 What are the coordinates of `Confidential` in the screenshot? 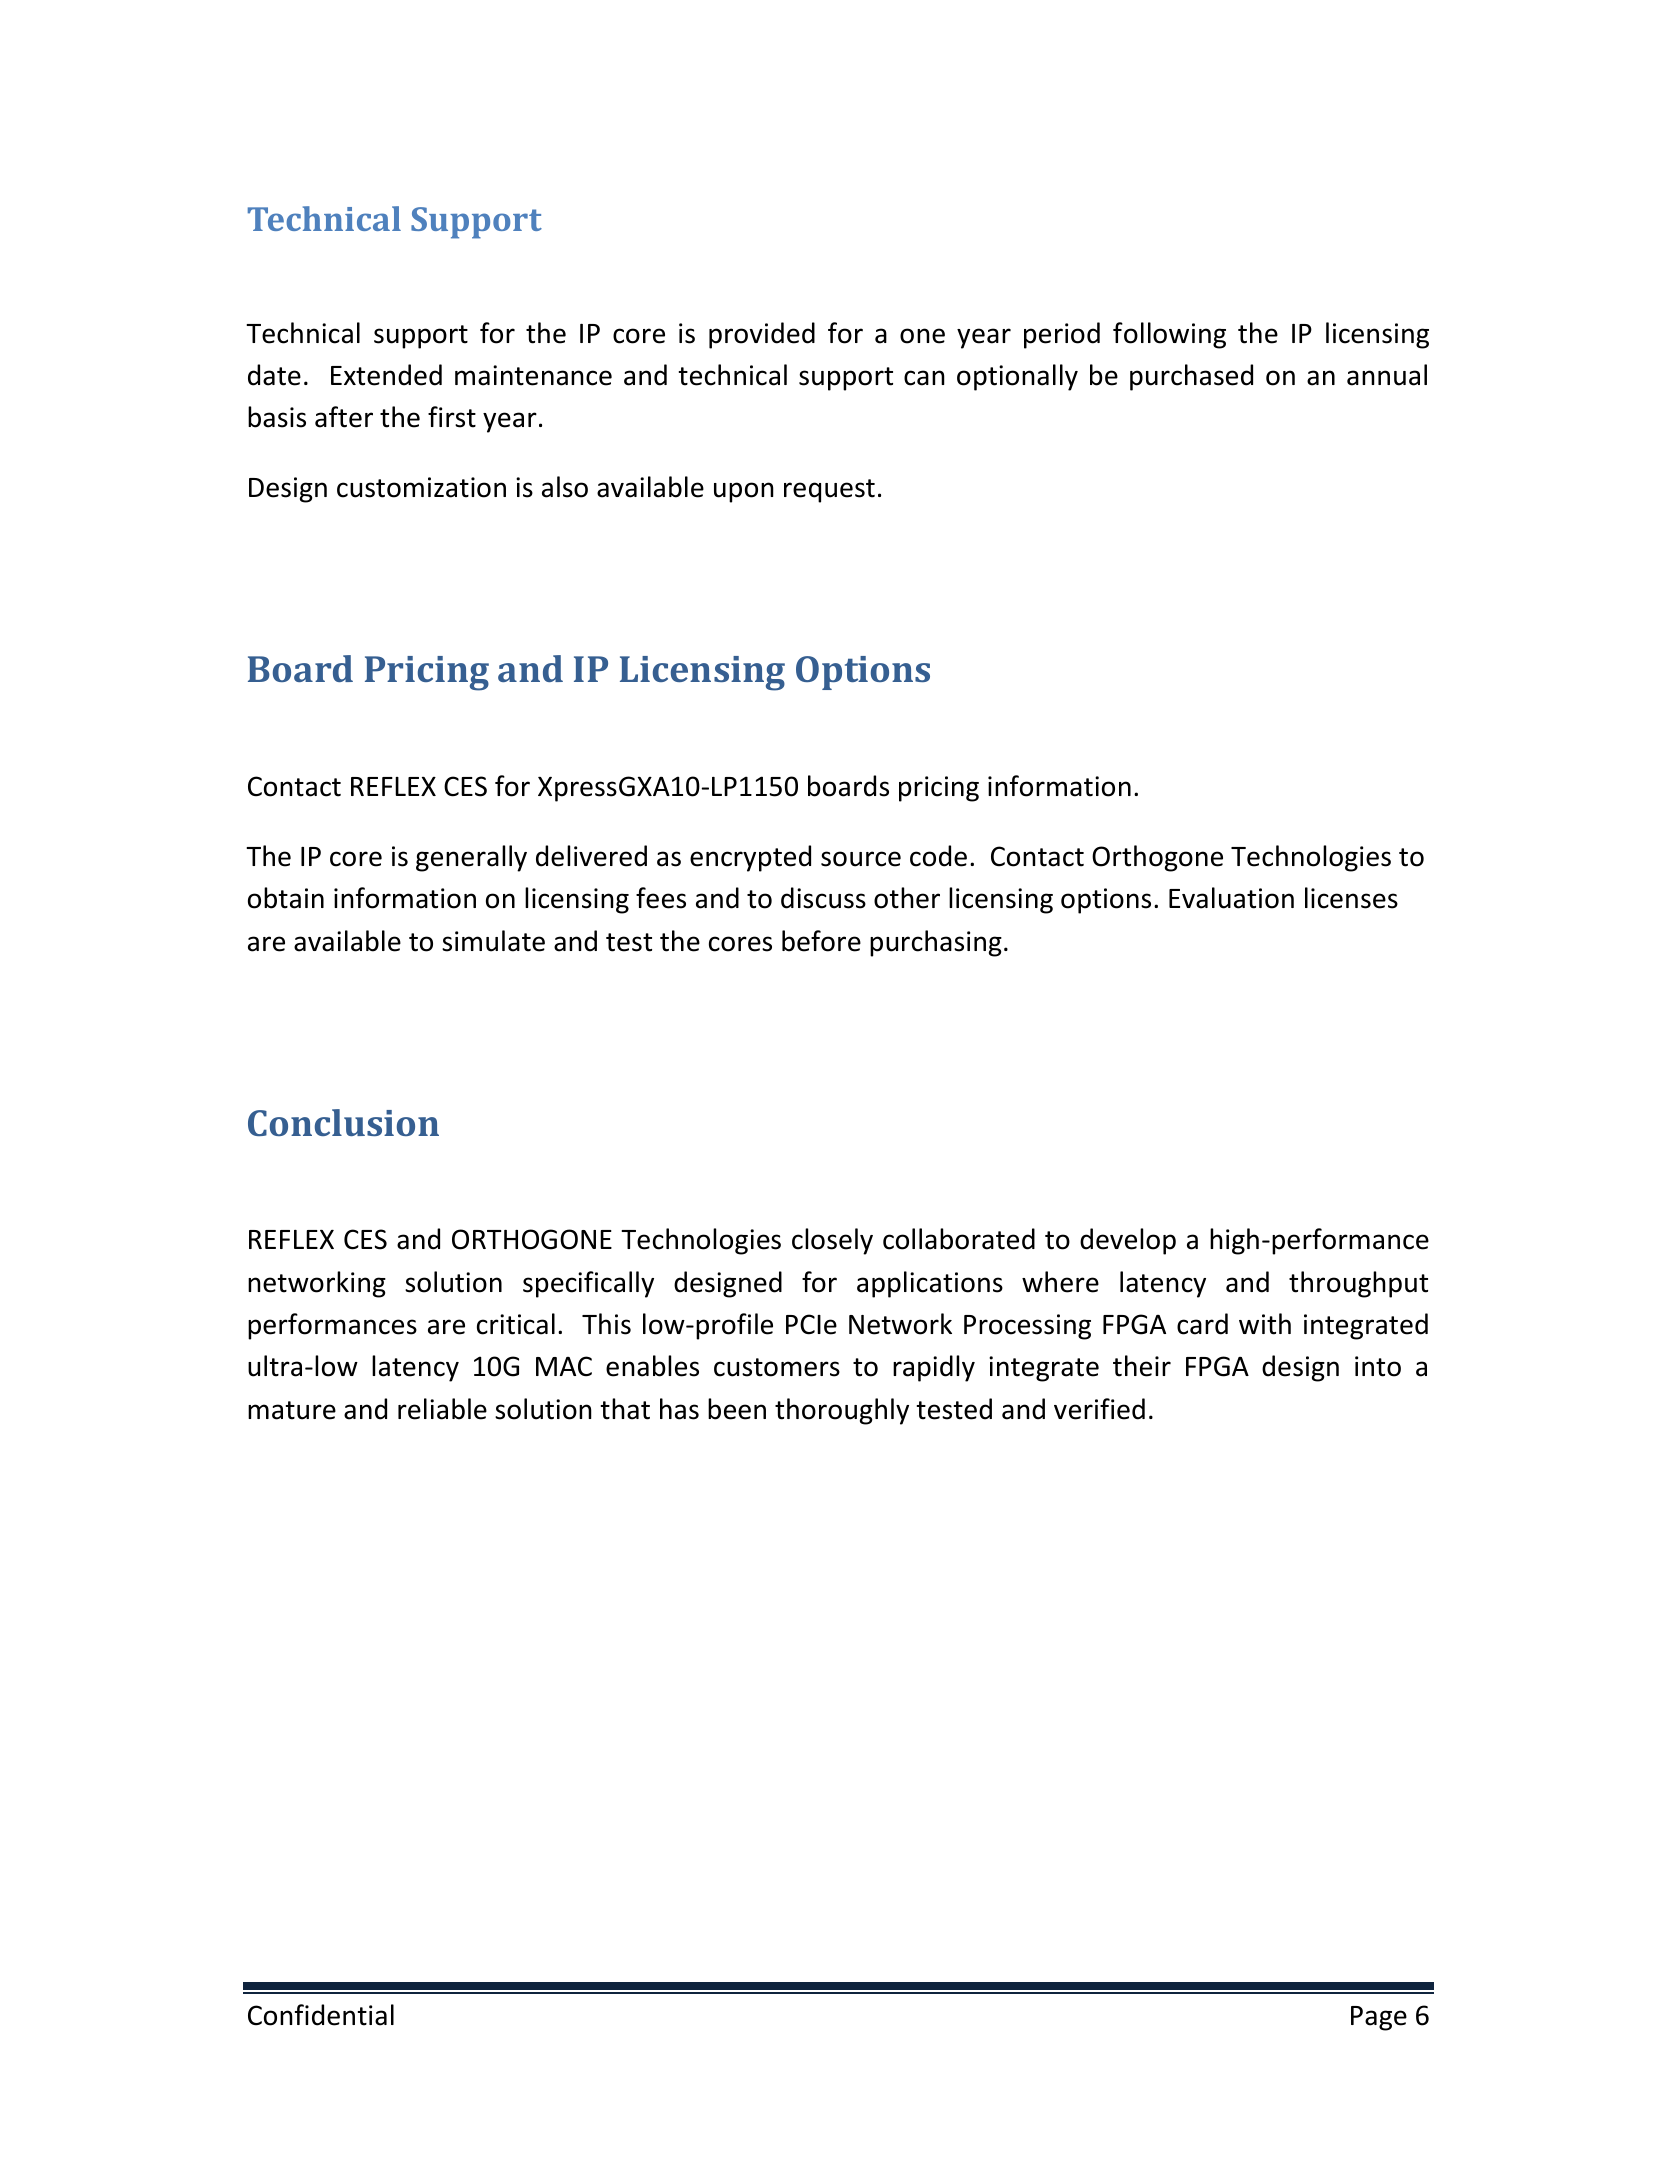 It's located at (321, 2015).
